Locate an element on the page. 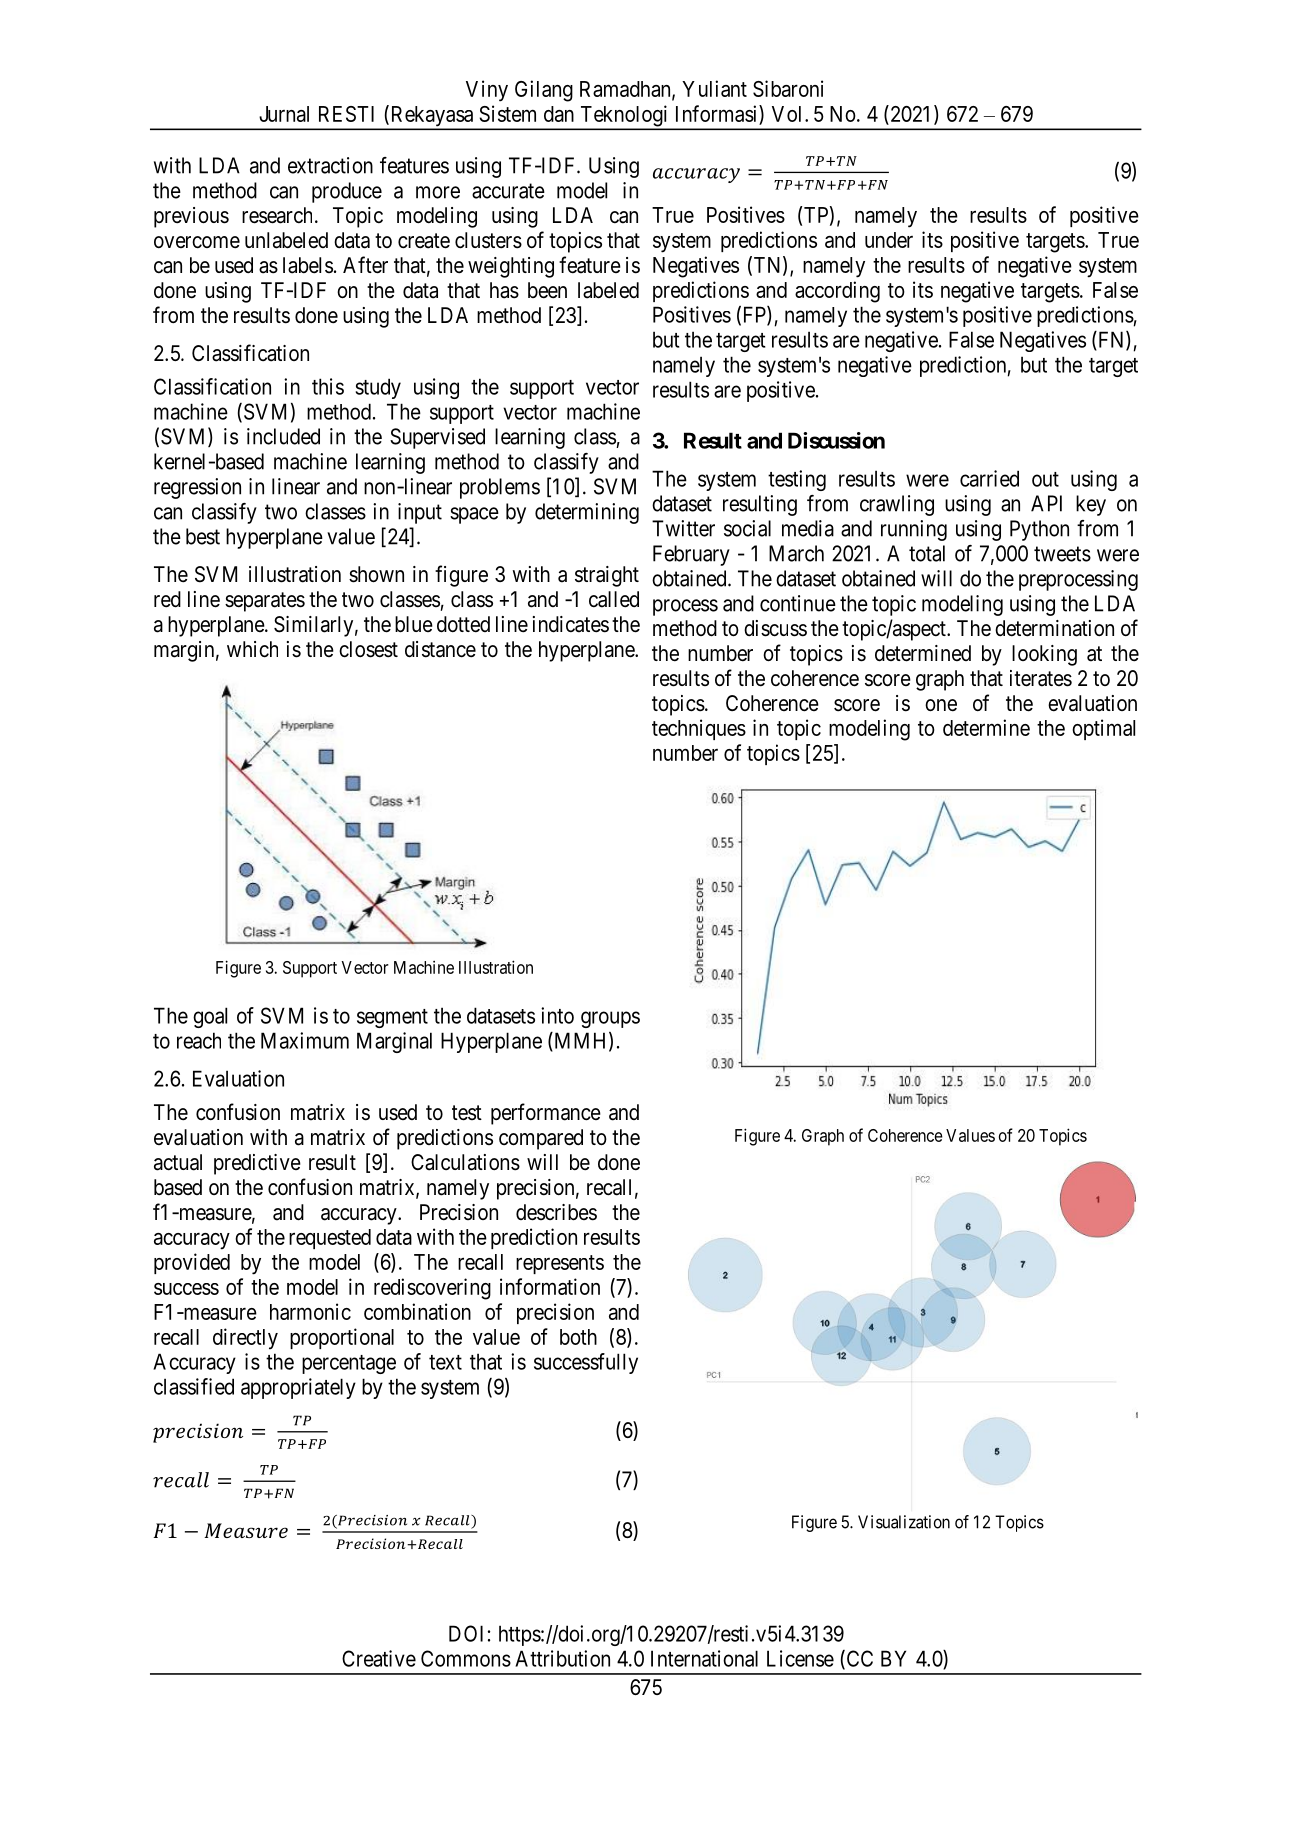 The height and width of the document is (1826, 1291). Python is located at coordinates (1039, 530).
